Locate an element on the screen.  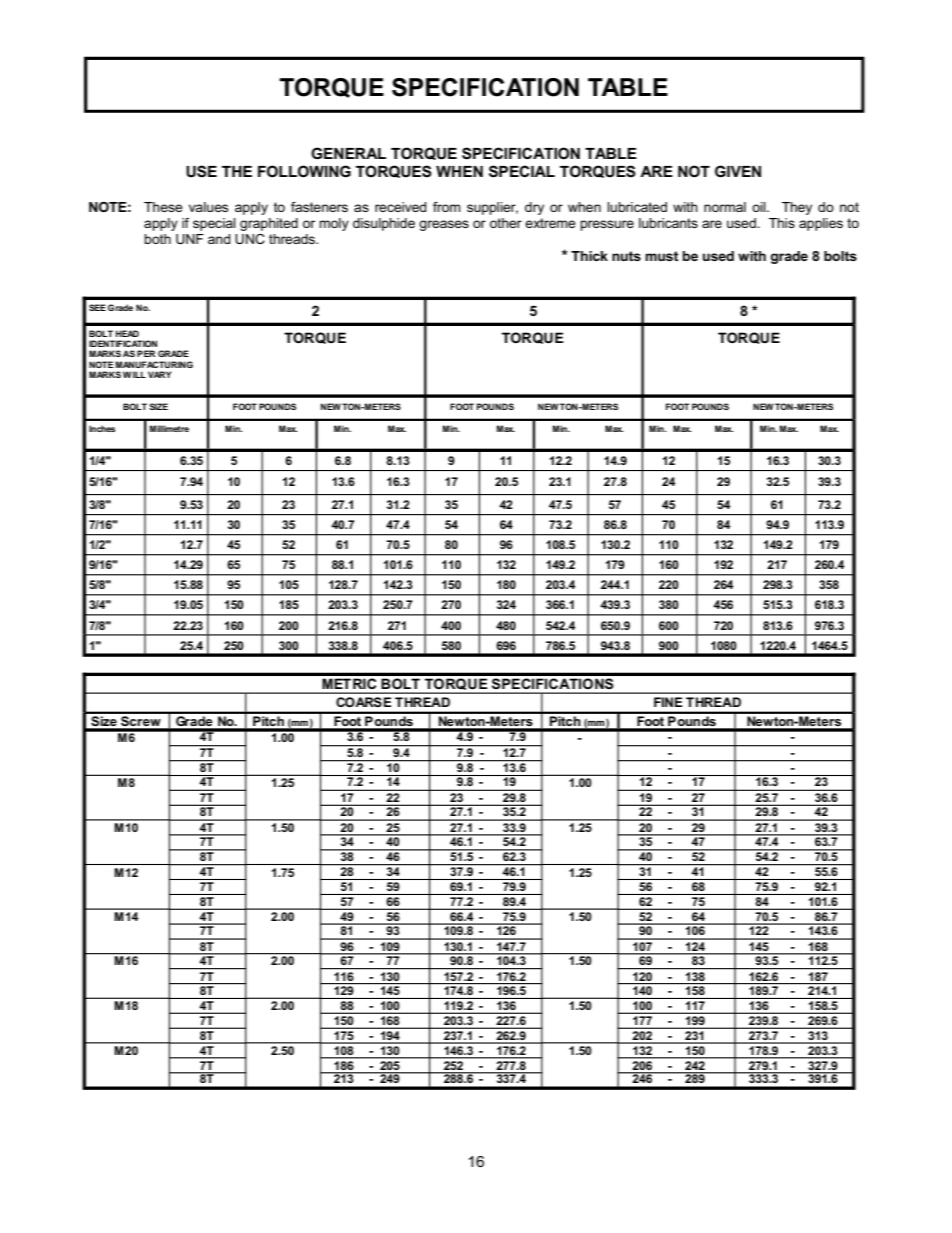
FINE is located at coordinates (668, 702).
